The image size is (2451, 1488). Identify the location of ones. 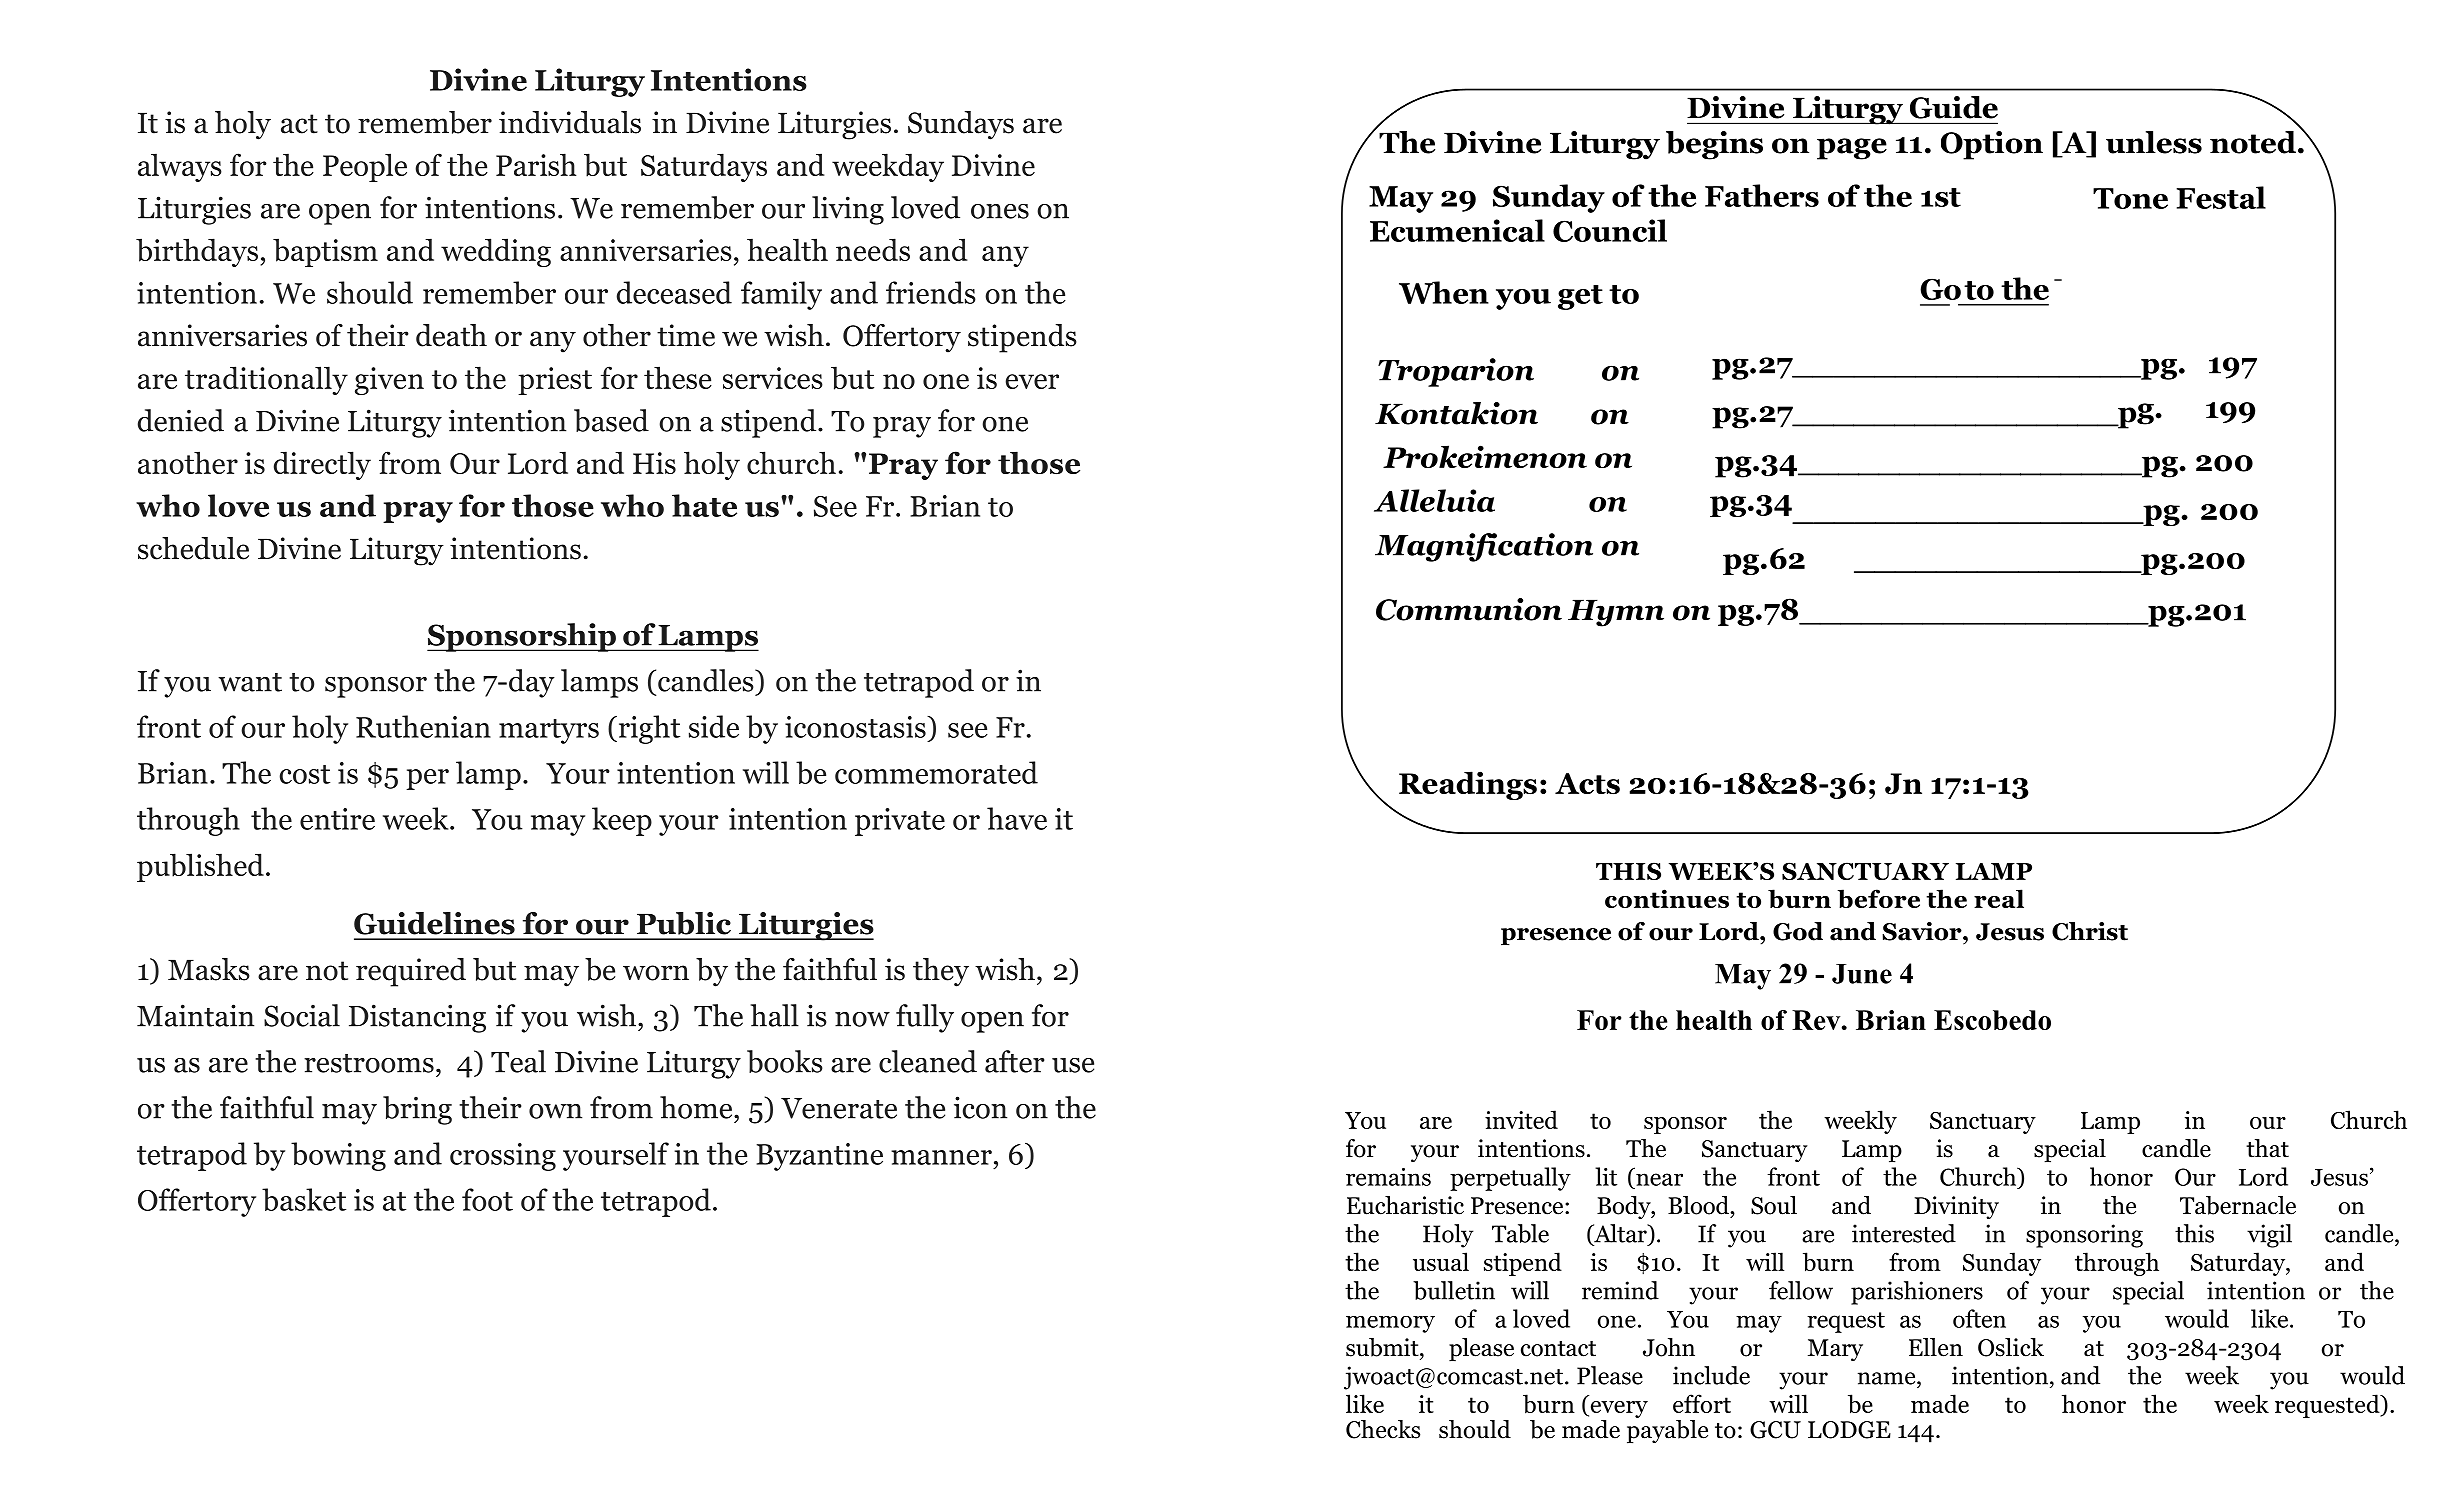
(1000, 211).
